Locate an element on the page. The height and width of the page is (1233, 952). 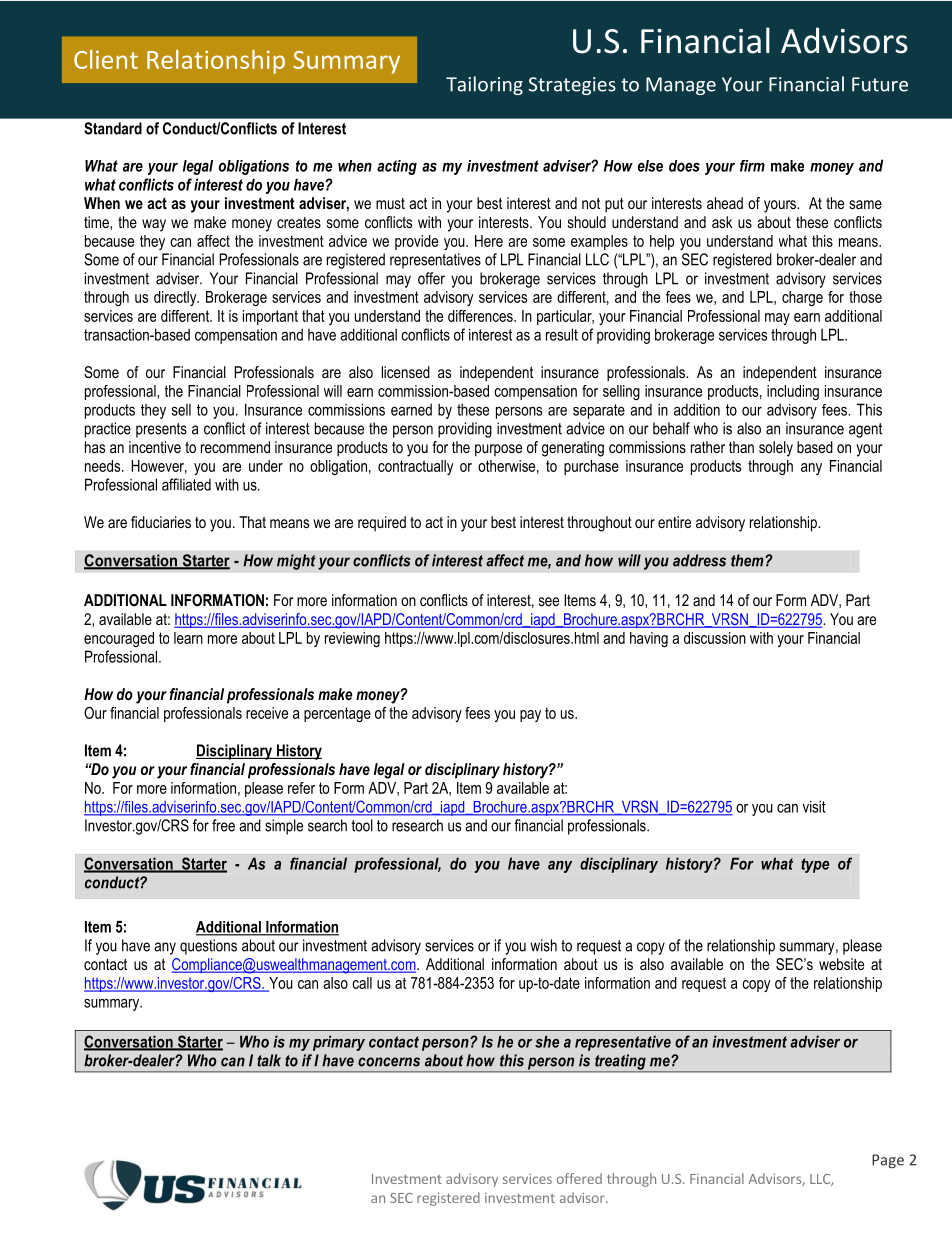
encouraged is located at coordinates (119, 639).
